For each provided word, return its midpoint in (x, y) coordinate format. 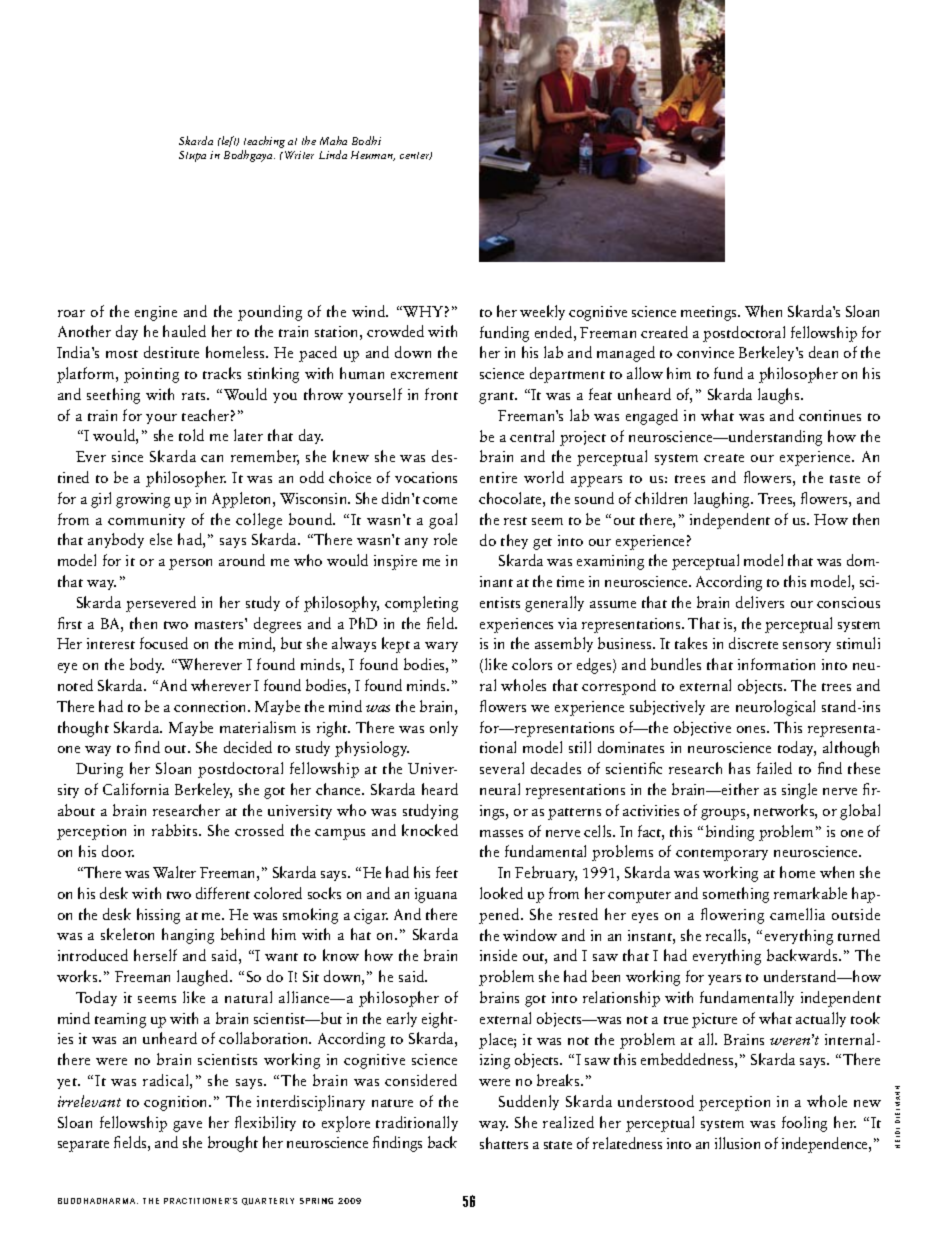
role (445, 539)
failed (774, 768)
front (441, 394)
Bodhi (366, 140)
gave (187, 1126)
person (190, 564)
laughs (780, 396)
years (724, 980)
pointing (151, 375)
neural (500, 789)
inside (498, 955)
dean (823, 352)
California (136, 789)
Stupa (192, 156)
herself (155, 955)
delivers (760, 602)
